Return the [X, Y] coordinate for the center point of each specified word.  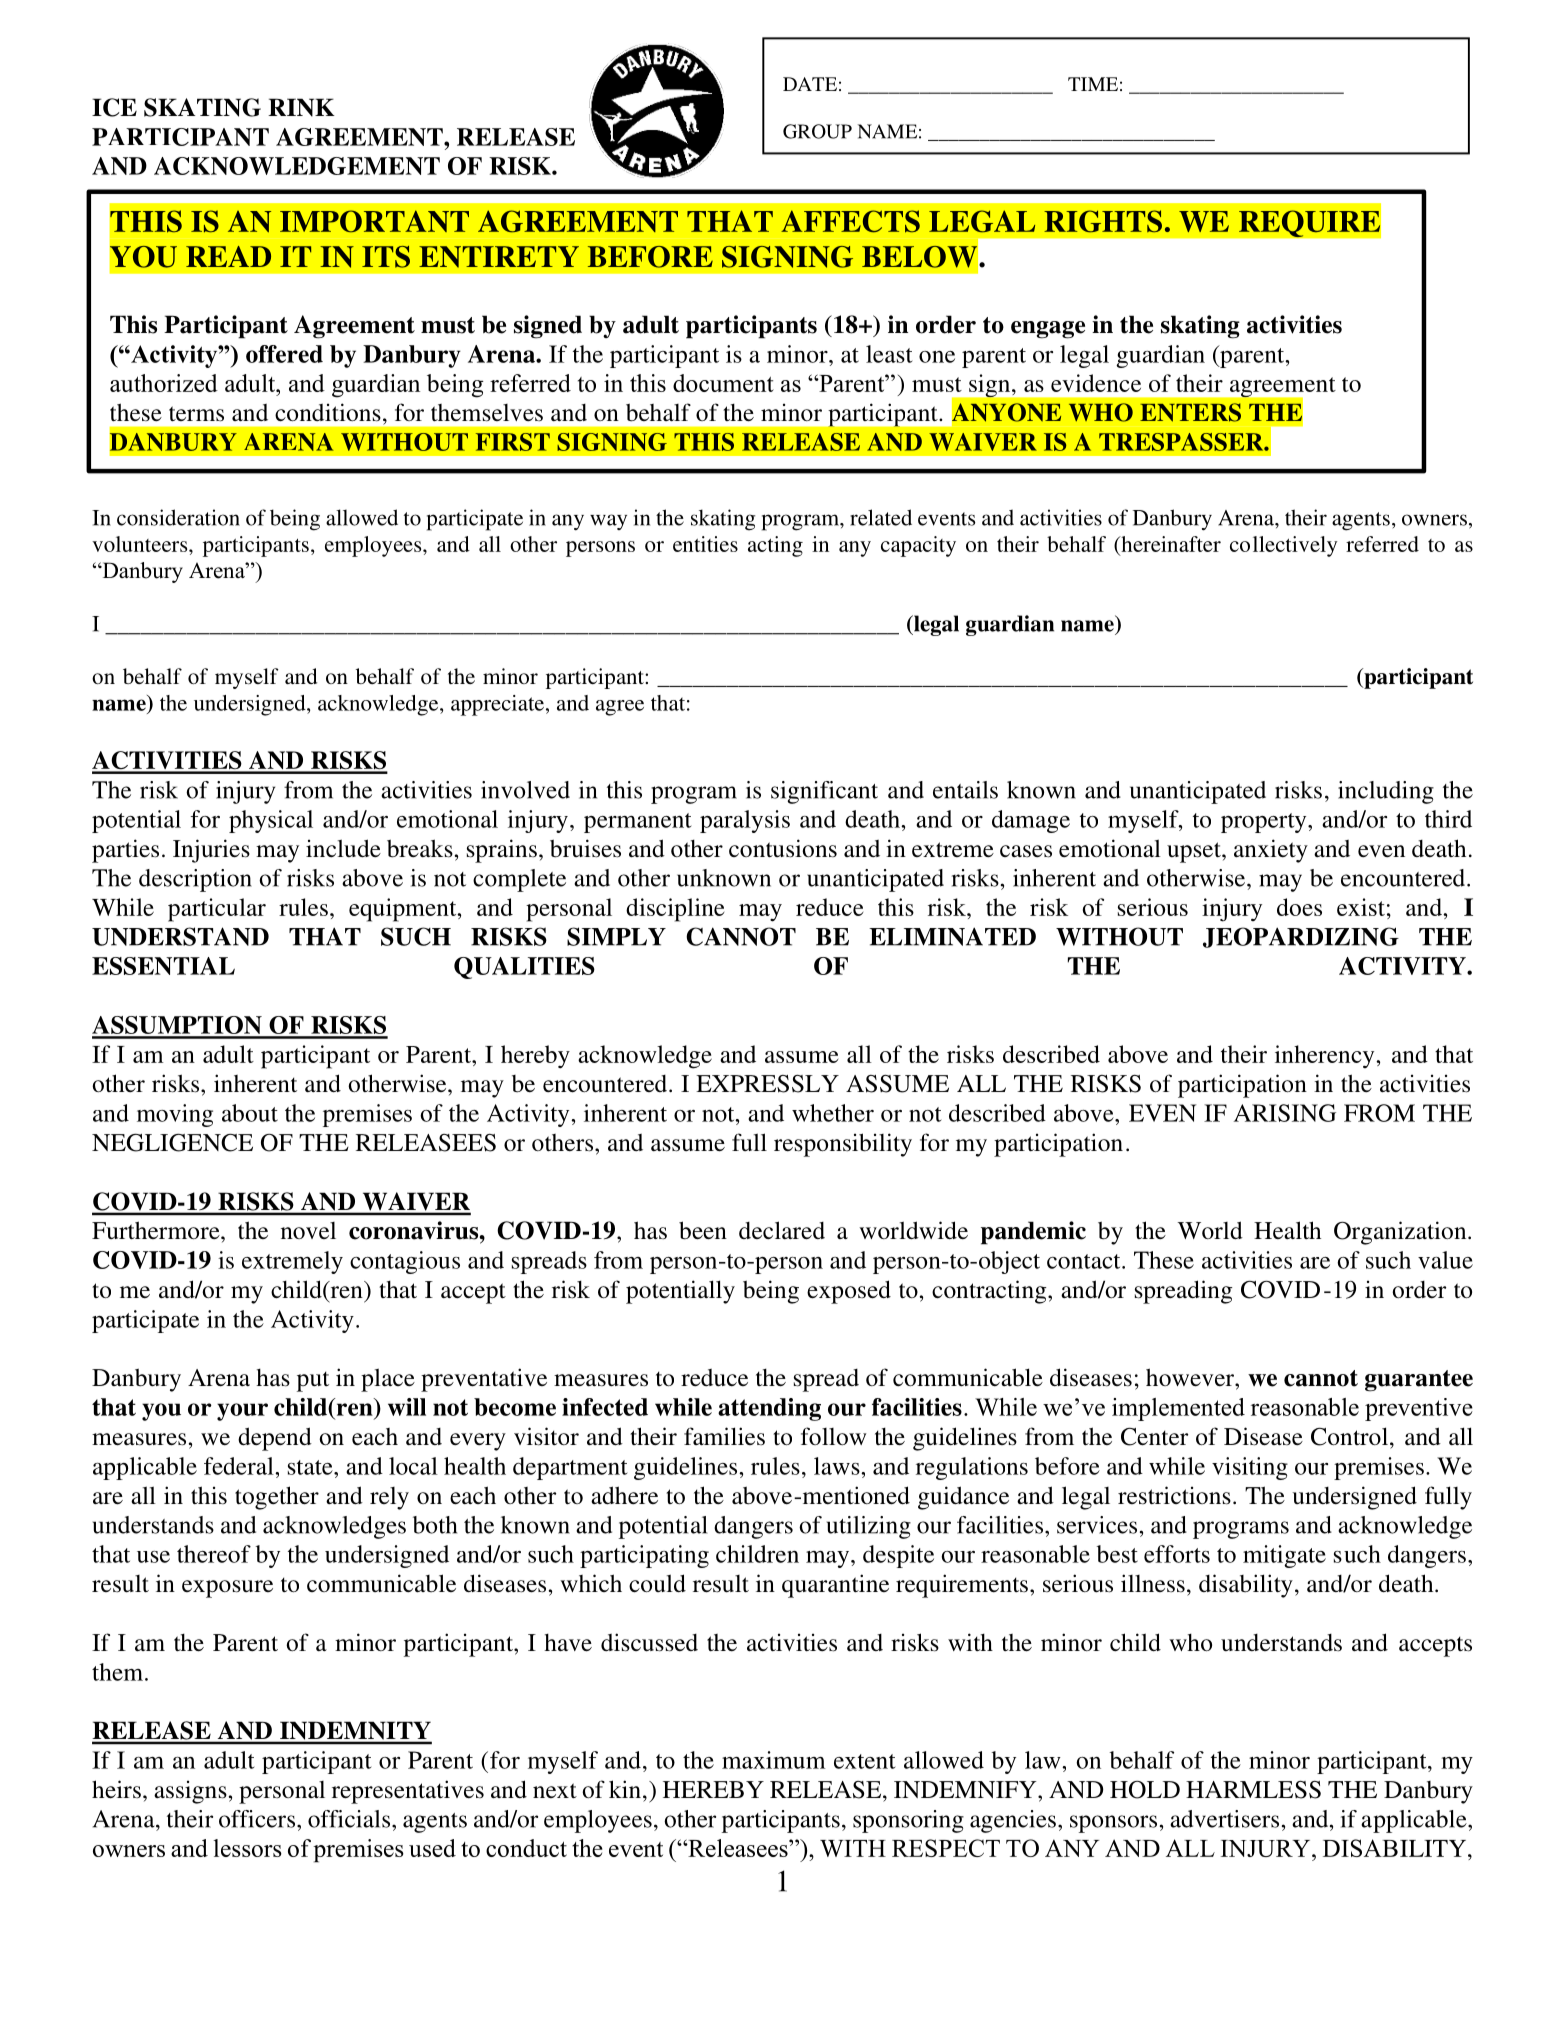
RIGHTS [1103, 221]
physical [271, 821]
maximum [774, 1760]
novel [308, 1230]
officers [258, 1819]
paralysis [745, 821]
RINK [301, 107]
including [1386, 792]
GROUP [817, 131]
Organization [1401, 1233]
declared [782, 1230]
